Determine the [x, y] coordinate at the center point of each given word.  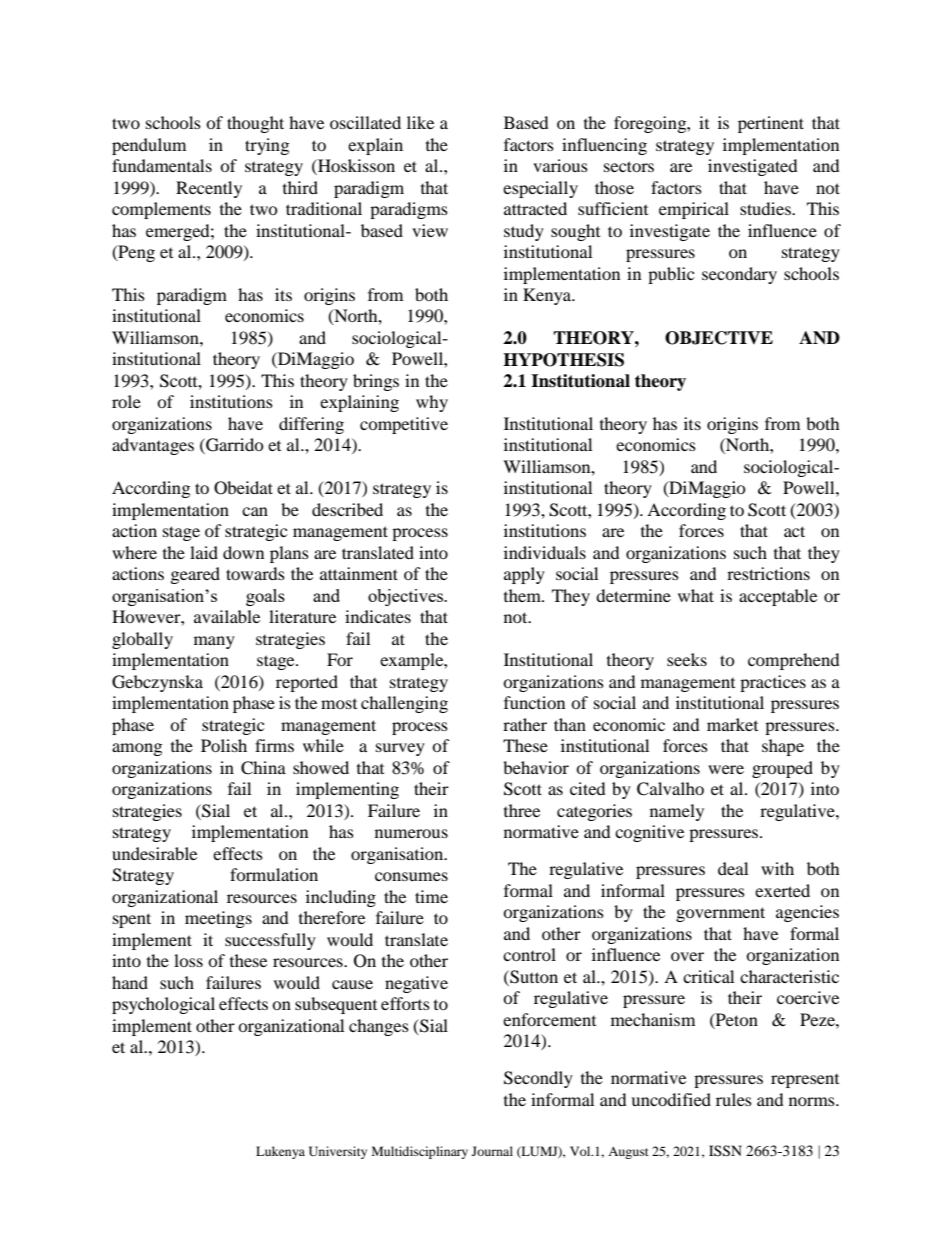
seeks [687, 659]
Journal [492, 1151]
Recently [209, 189]
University [338, 1152]
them [523, 595]
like [420, 122]
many [214, 642]
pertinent [771, 124]
